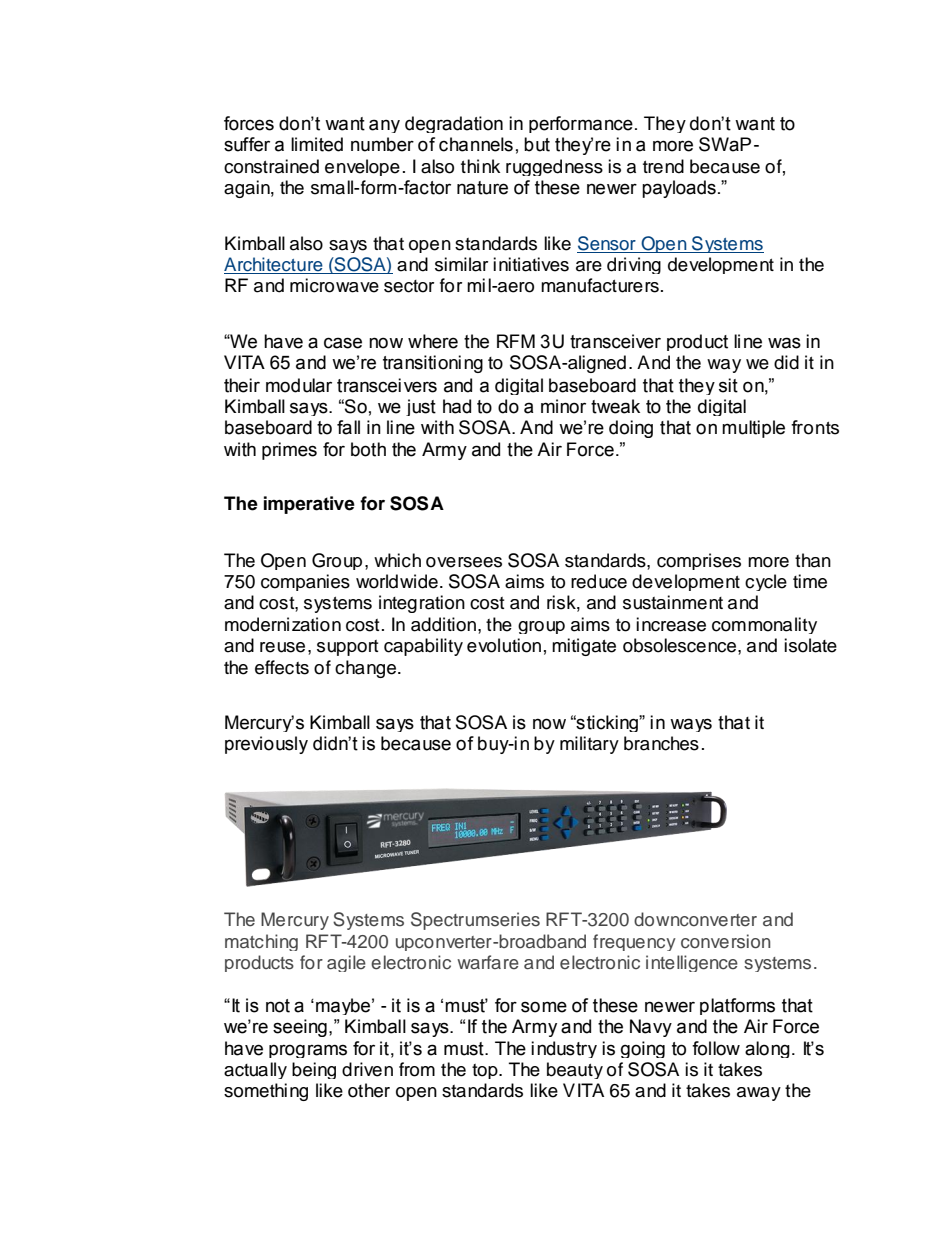 This screenshot has height=1233, width=952. What do you see at coordinates (317, 144) in the screenshot?
I see `limited` at bounding box center [317, 144].
